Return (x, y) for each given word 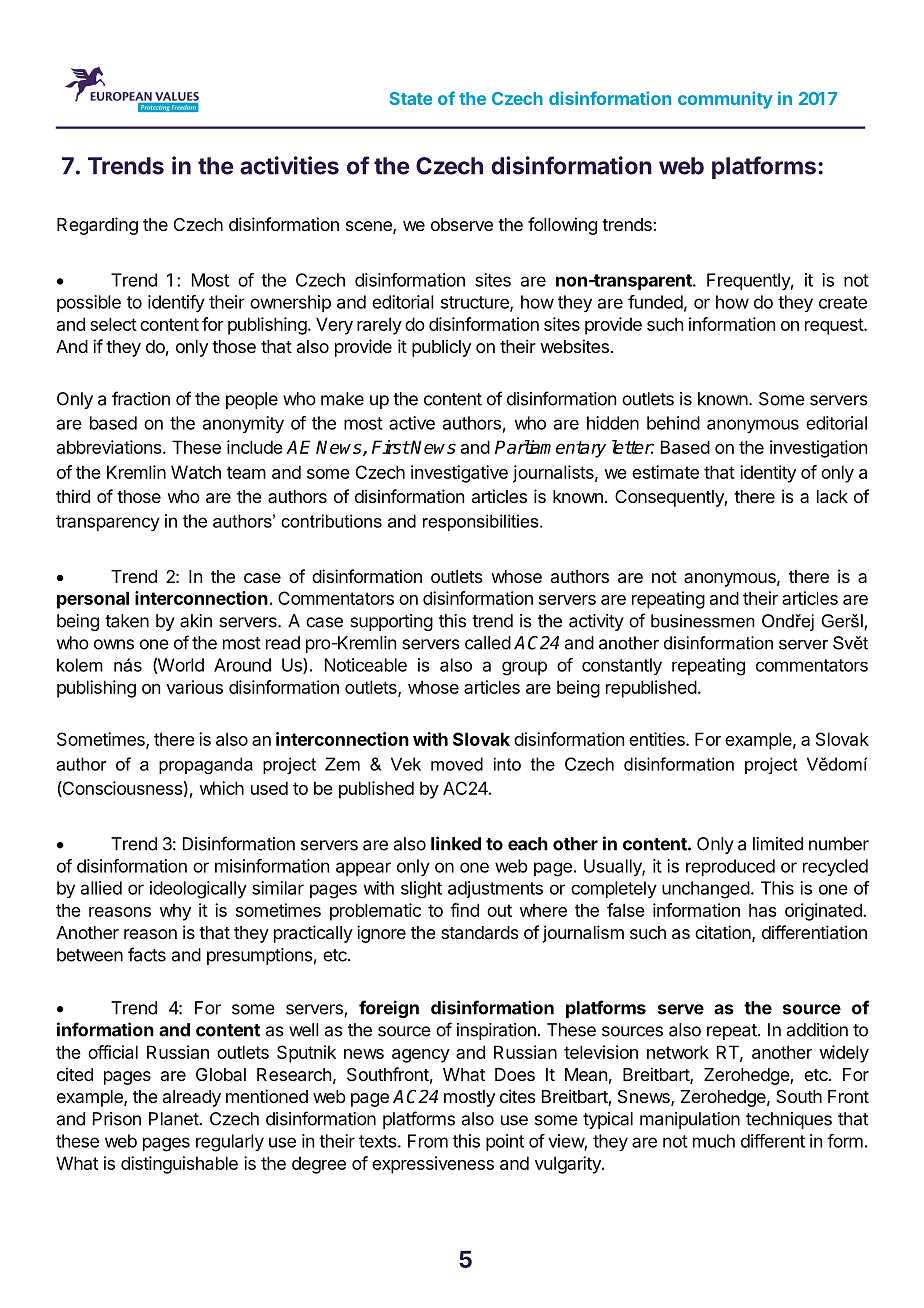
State (410, 98)
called (488, 643)
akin (196, 621)
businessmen (703, 621)
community (725, 100)
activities (289, 165)
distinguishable (179, 1165)
